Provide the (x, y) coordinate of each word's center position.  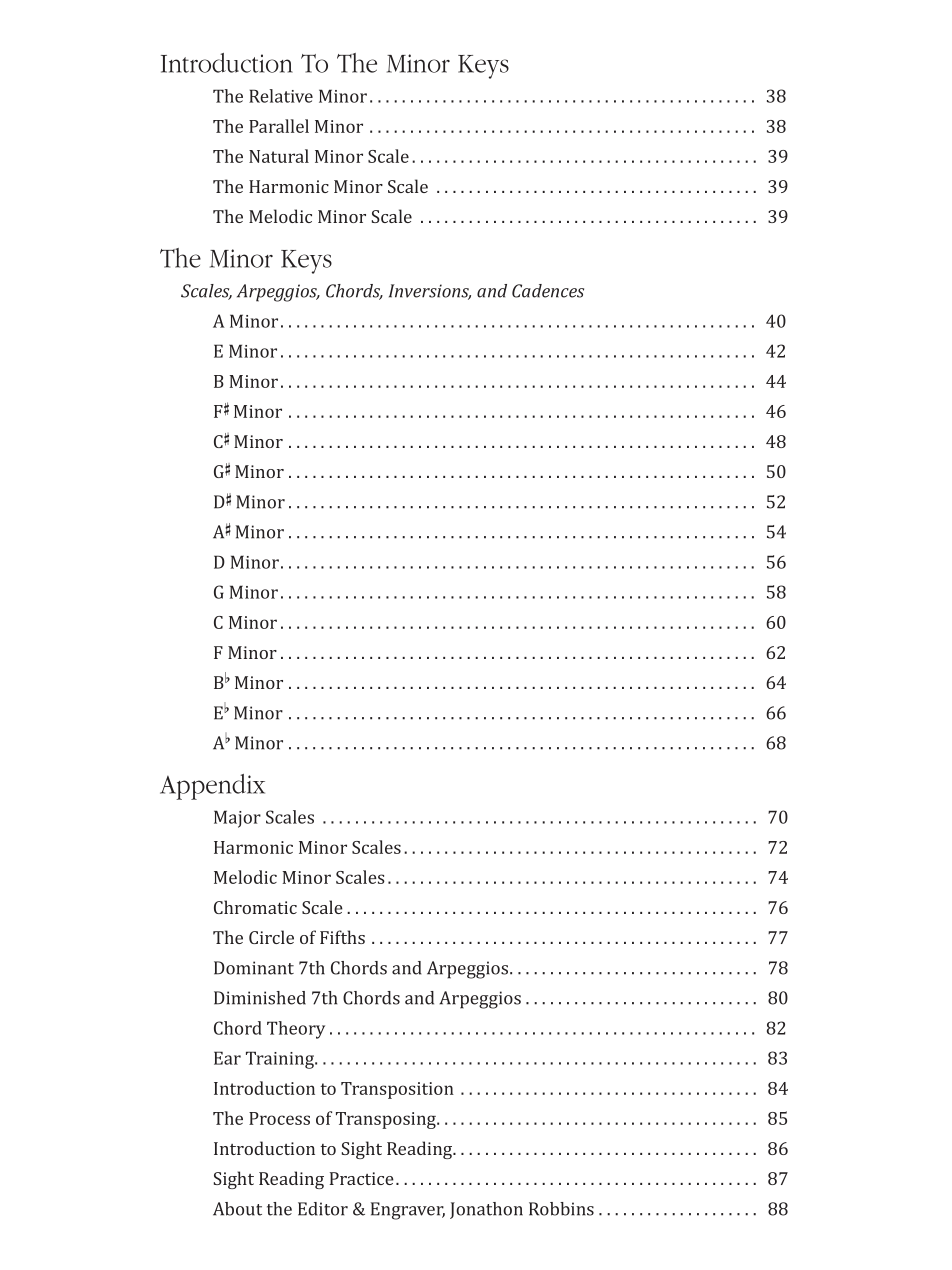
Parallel (279, 126)
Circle (271, 937)
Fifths (342, 937)
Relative (281, 96)
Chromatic (255, 907)
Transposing (387, 1120)
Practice (362, 1178)
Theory (296, 1030)
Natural (279, 156)
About (237, 1209)
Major (237, 819)
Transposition (397, 1090)
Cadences (548, 291)
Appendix (212, 787)
